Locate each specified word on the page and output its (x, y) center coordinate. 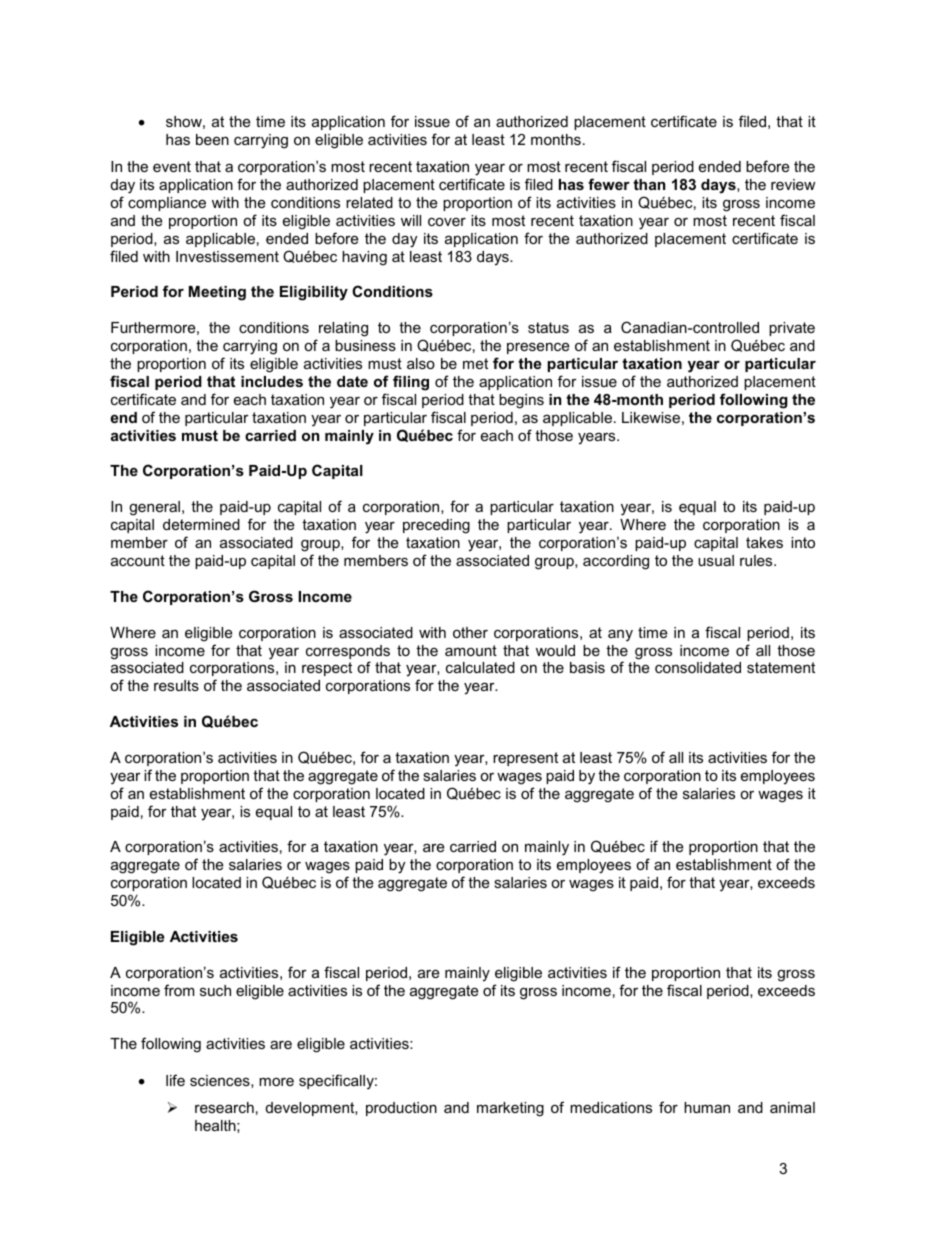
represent (525, 759)
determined (201, 524)
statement (781, 667)
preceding (436, 526)
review (793, 184)
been (212, 139)
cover (447, 222)
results (176, 685)
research (224, 1107)
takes (764, 542)
